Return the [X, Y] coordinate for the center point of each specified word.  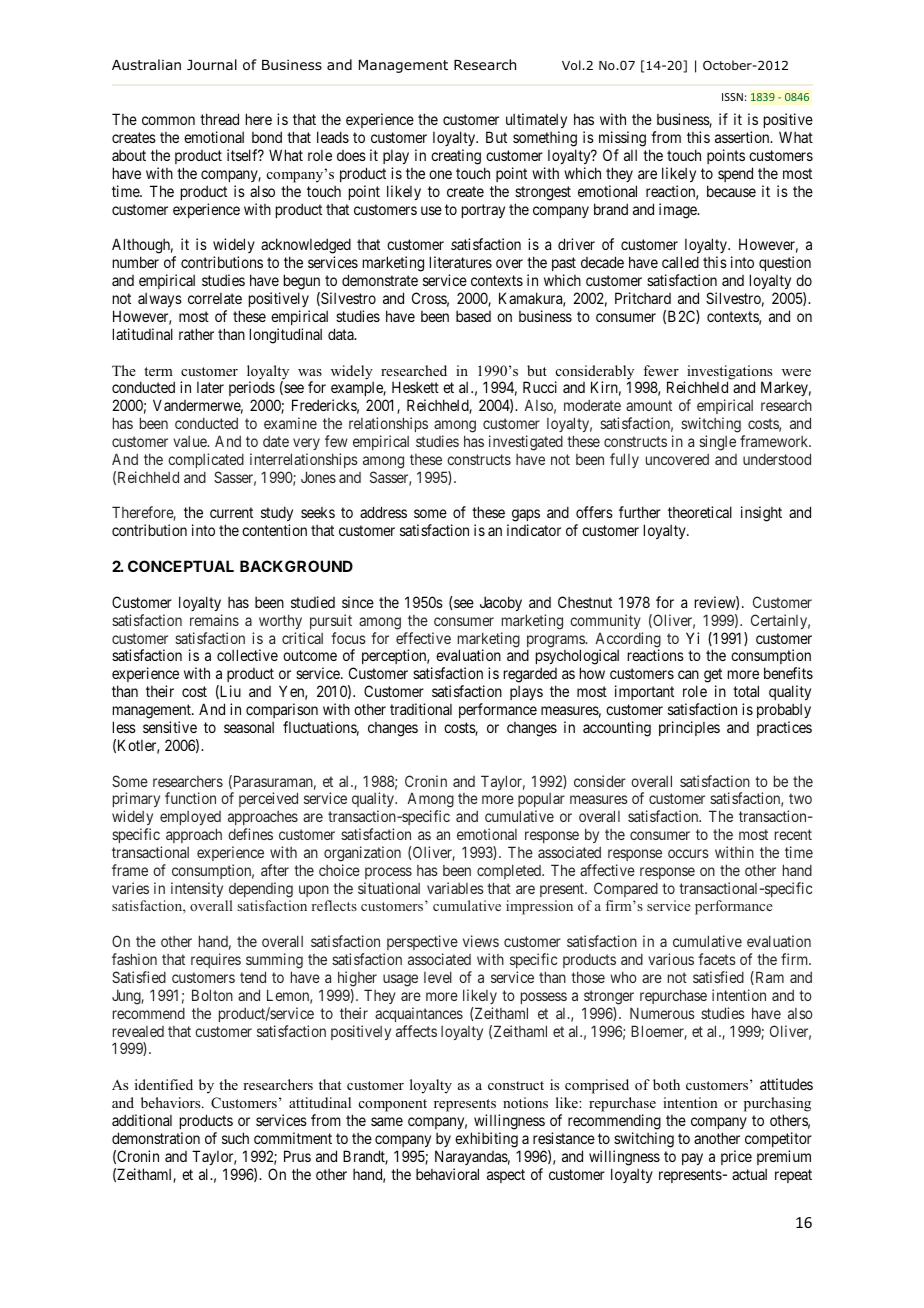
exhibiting [486, 1140]
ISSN [732, 97]
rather [196, 334]
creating [456, 157]
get [713, 677]
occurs [688, 853]
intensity [197, 889]
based [473, 316]
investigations [729, 373]
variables [455, 888]
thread [219, 119]
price [736, 1157]
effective [423, 638]
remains [214, 620]
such [235, 1138]
